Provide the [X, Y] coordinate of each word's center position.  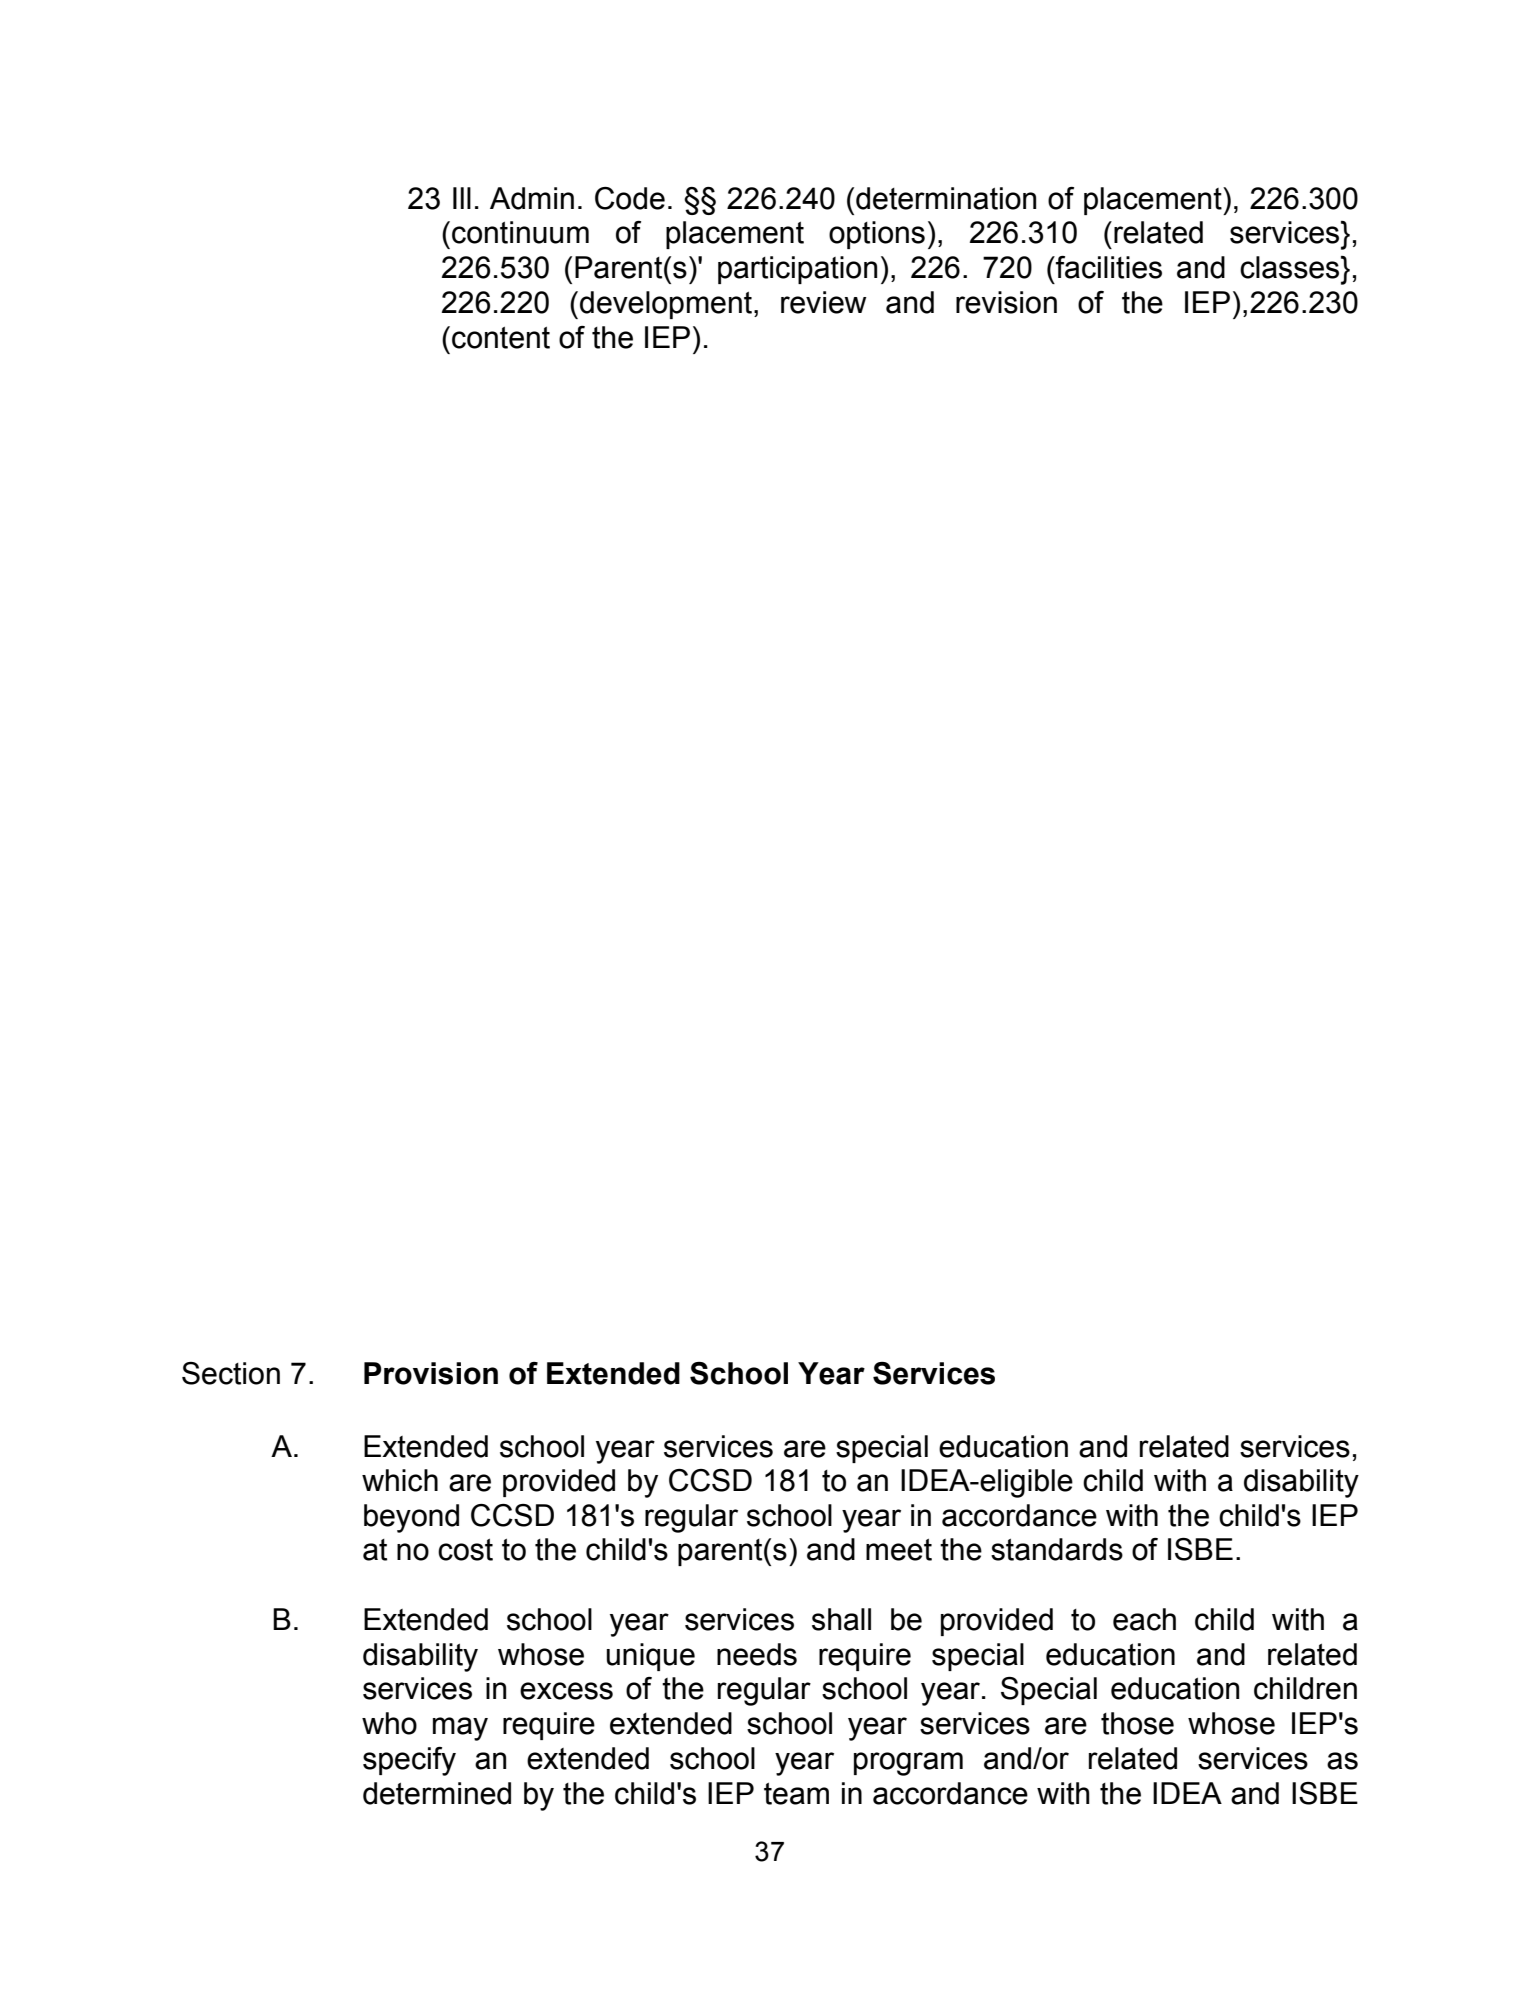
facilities [1108, 267]
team [796, 1794]
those [1137, 1723]
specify [409, 1761]
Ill [462, 198]
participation [797, 270]
